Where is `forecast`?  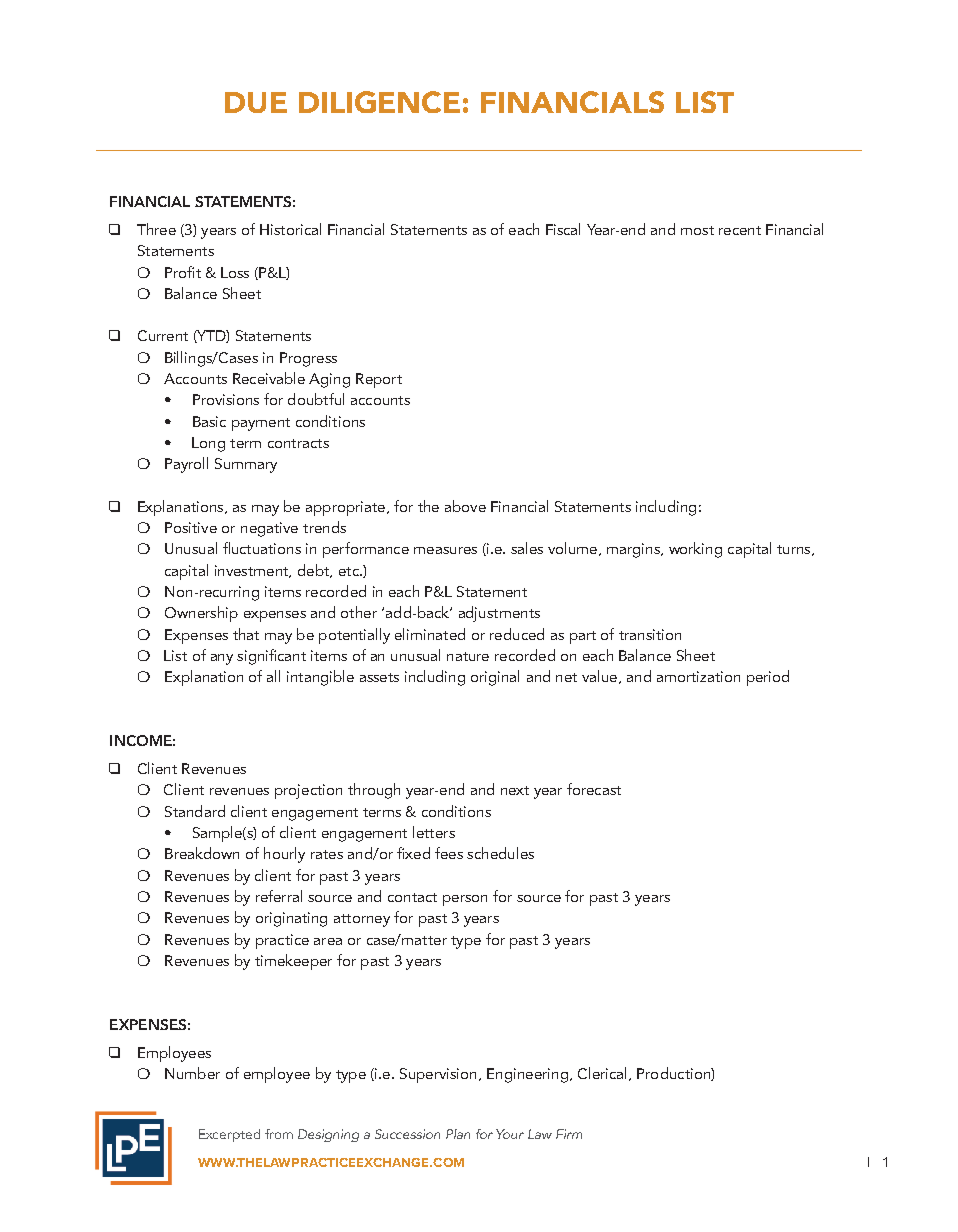
forecast is located at coordinates (594, 789).
